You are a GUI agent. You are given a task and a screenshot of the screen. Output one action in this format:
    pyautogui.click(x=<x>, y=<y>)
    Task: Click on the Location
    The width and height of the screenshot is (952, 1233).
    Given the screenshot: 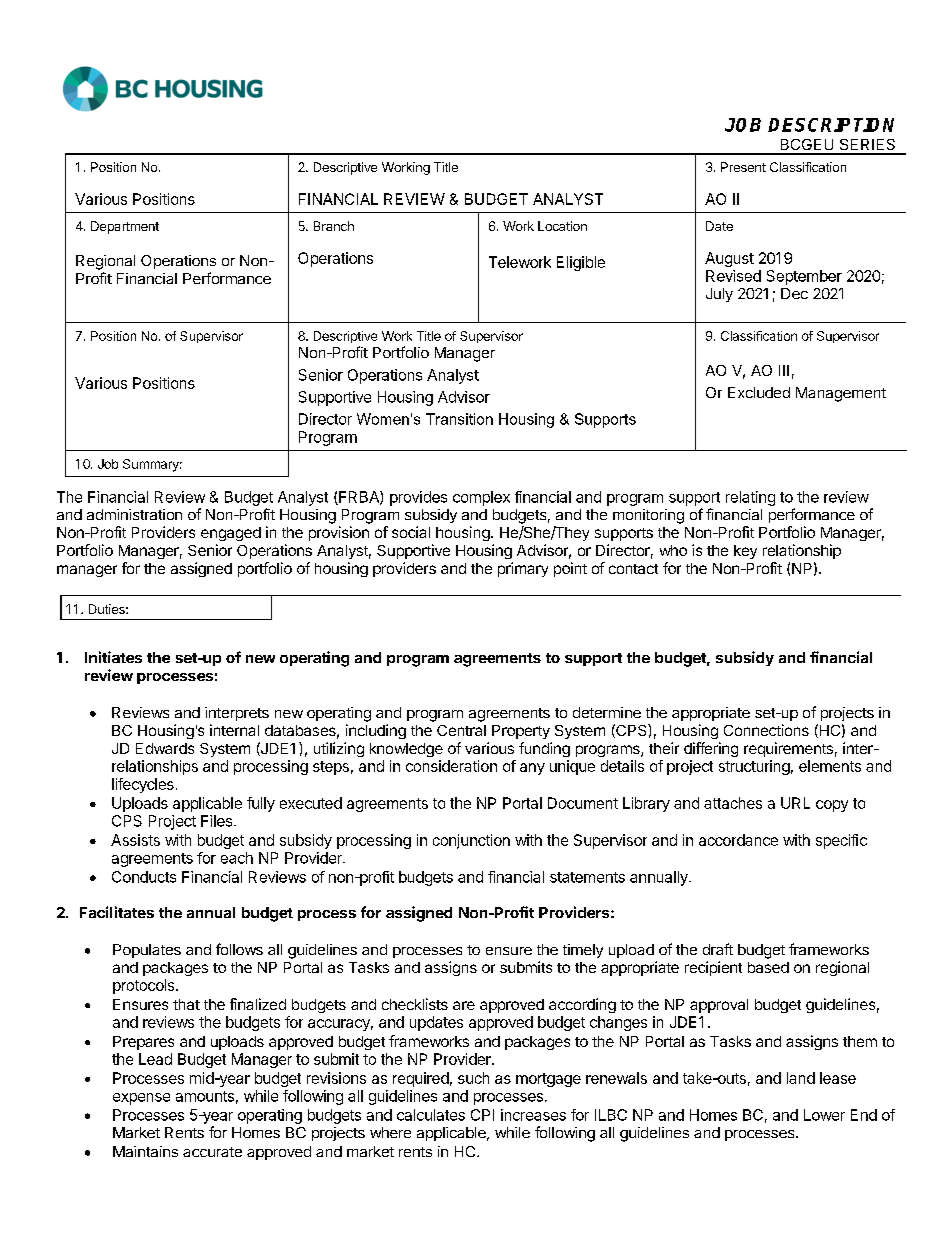 What is the action you would take?
    pyautogui.click(x=562, y=226)
